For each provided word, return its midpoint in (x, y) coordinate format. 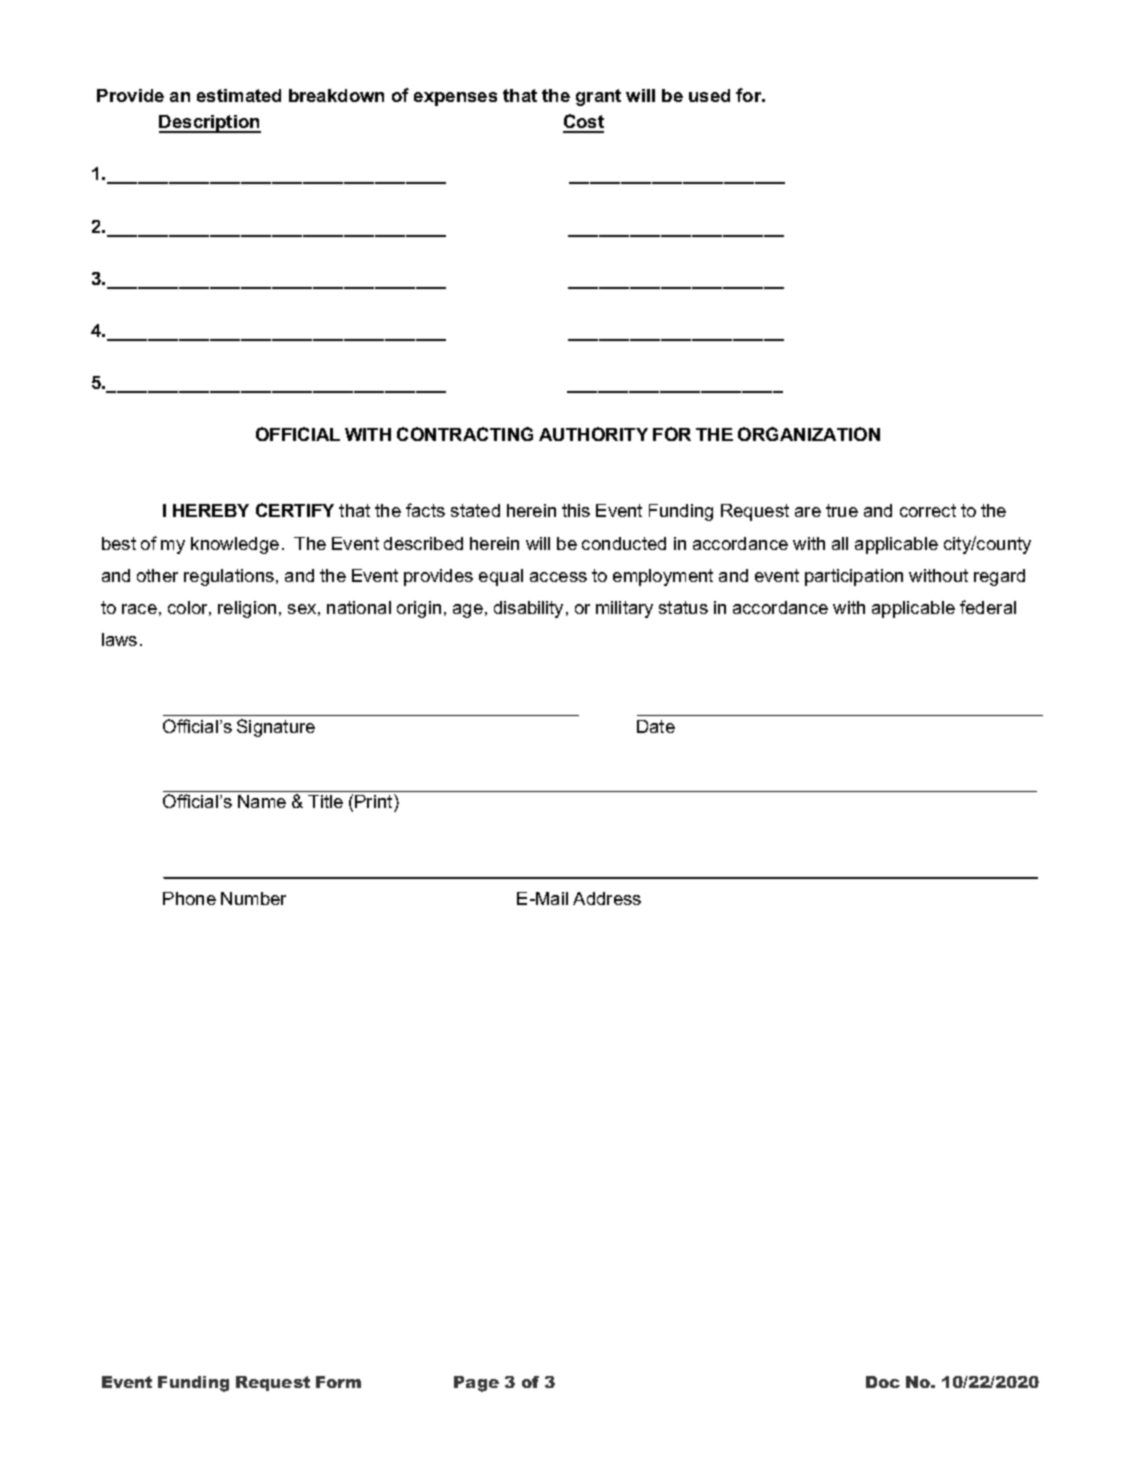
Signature (276, 728)
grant (598, 97)
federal (988, 607)
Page (476, 1384)
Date (656, 726)
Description (210, 124)
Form (338, 1382)
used (709, 95)
